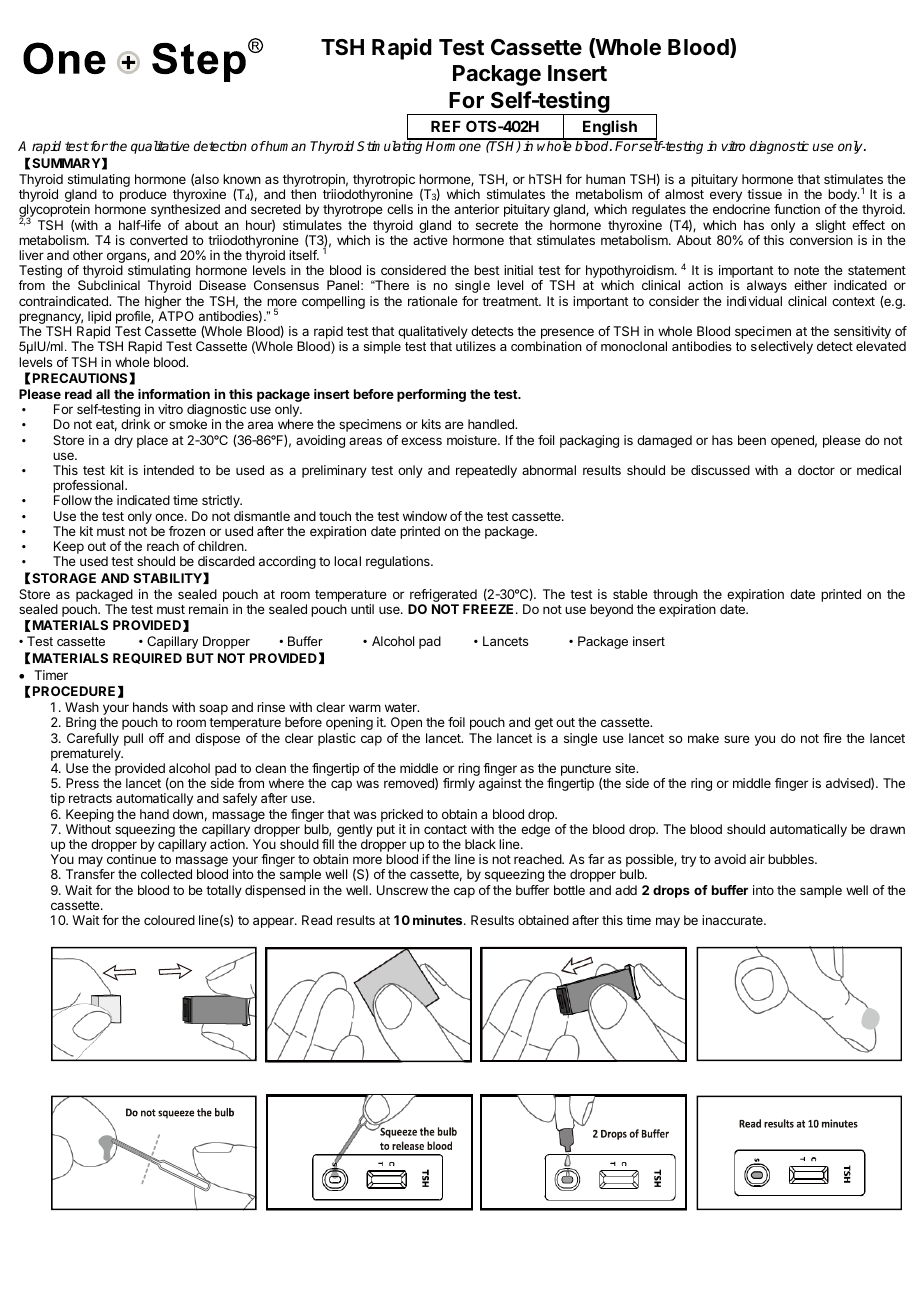 The image size is (924, 1313). What do you see at coordinates (832, 738) in the screenshot?
I see `fire` at bounding box center [832, 738].
